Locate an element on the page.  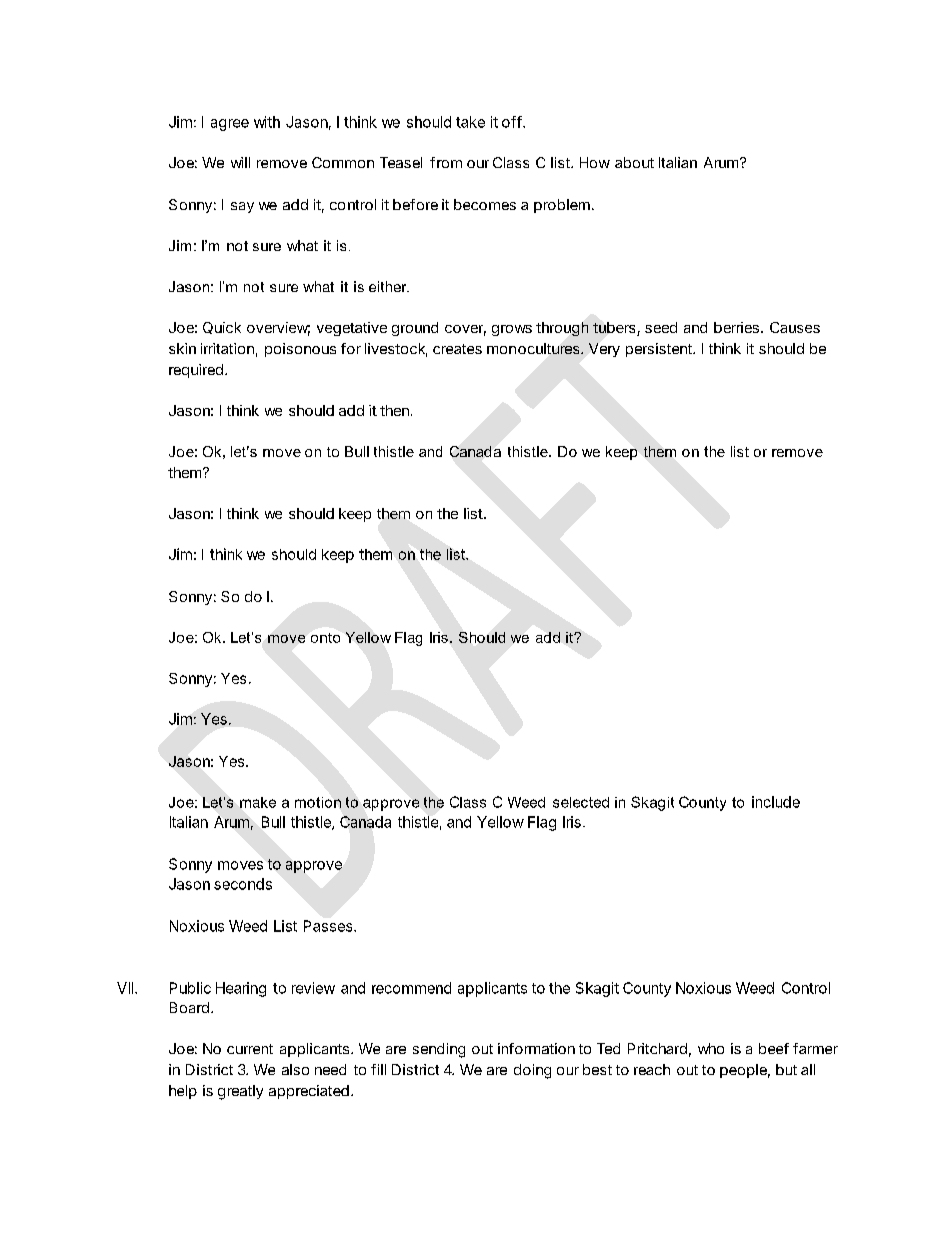
current is located at coordinates (250, 1049).
